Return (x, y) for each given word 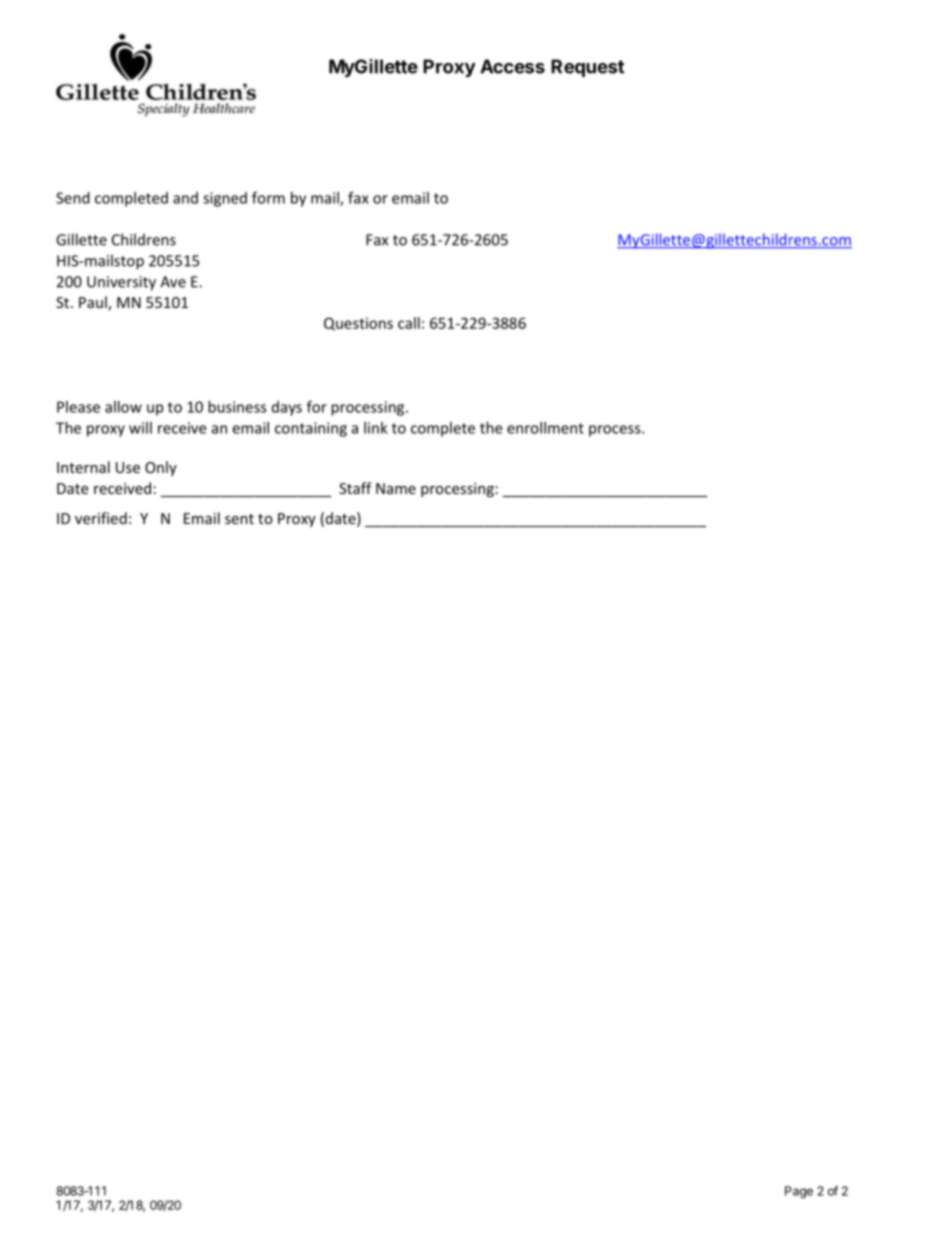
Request (587, 68)
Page (799, 1192)
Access (512, 66)
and (185, 198)
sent (239, 519)
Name (396, 488)
